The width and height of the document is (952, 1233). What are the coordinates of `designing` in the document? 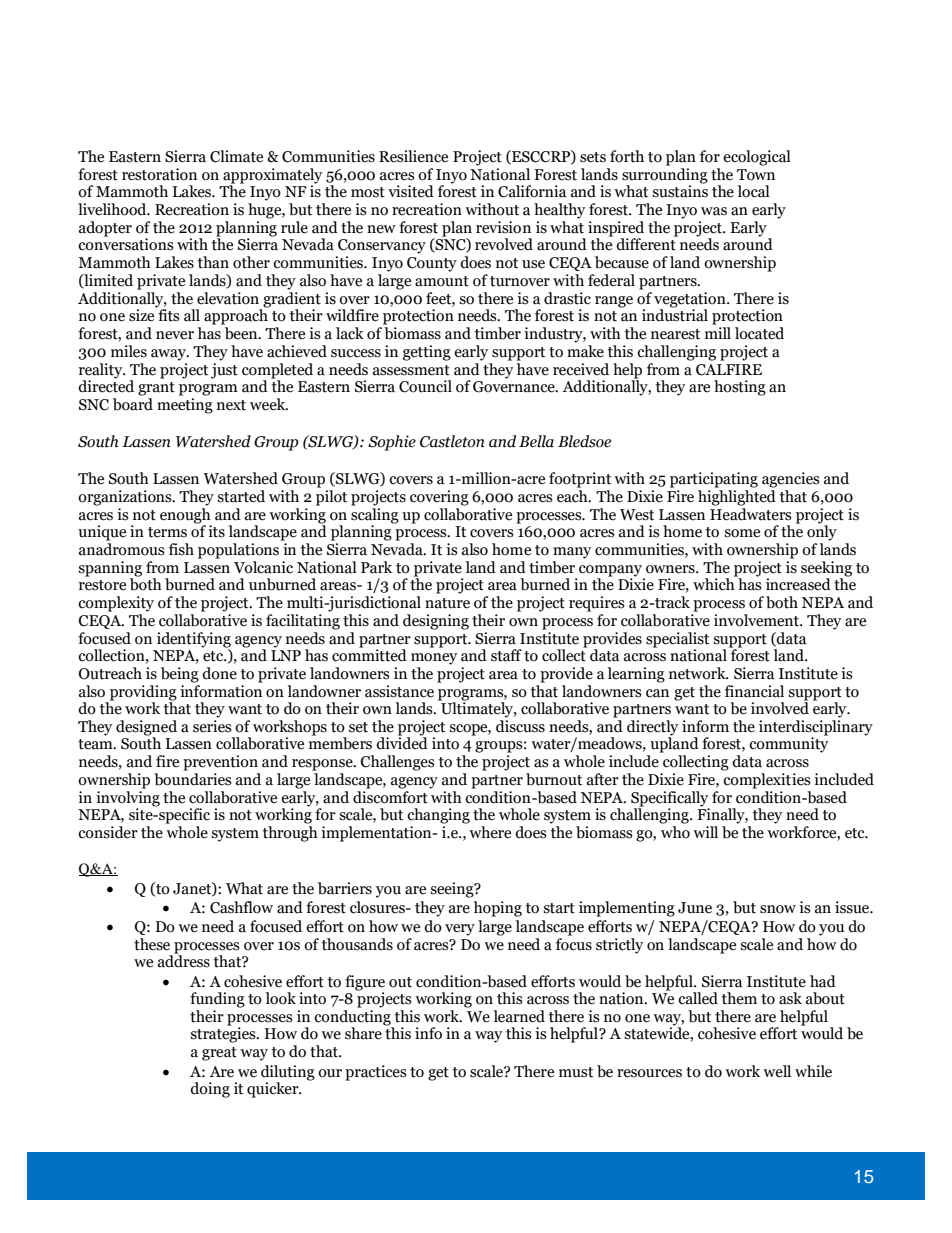 It's located at (436, 622).
